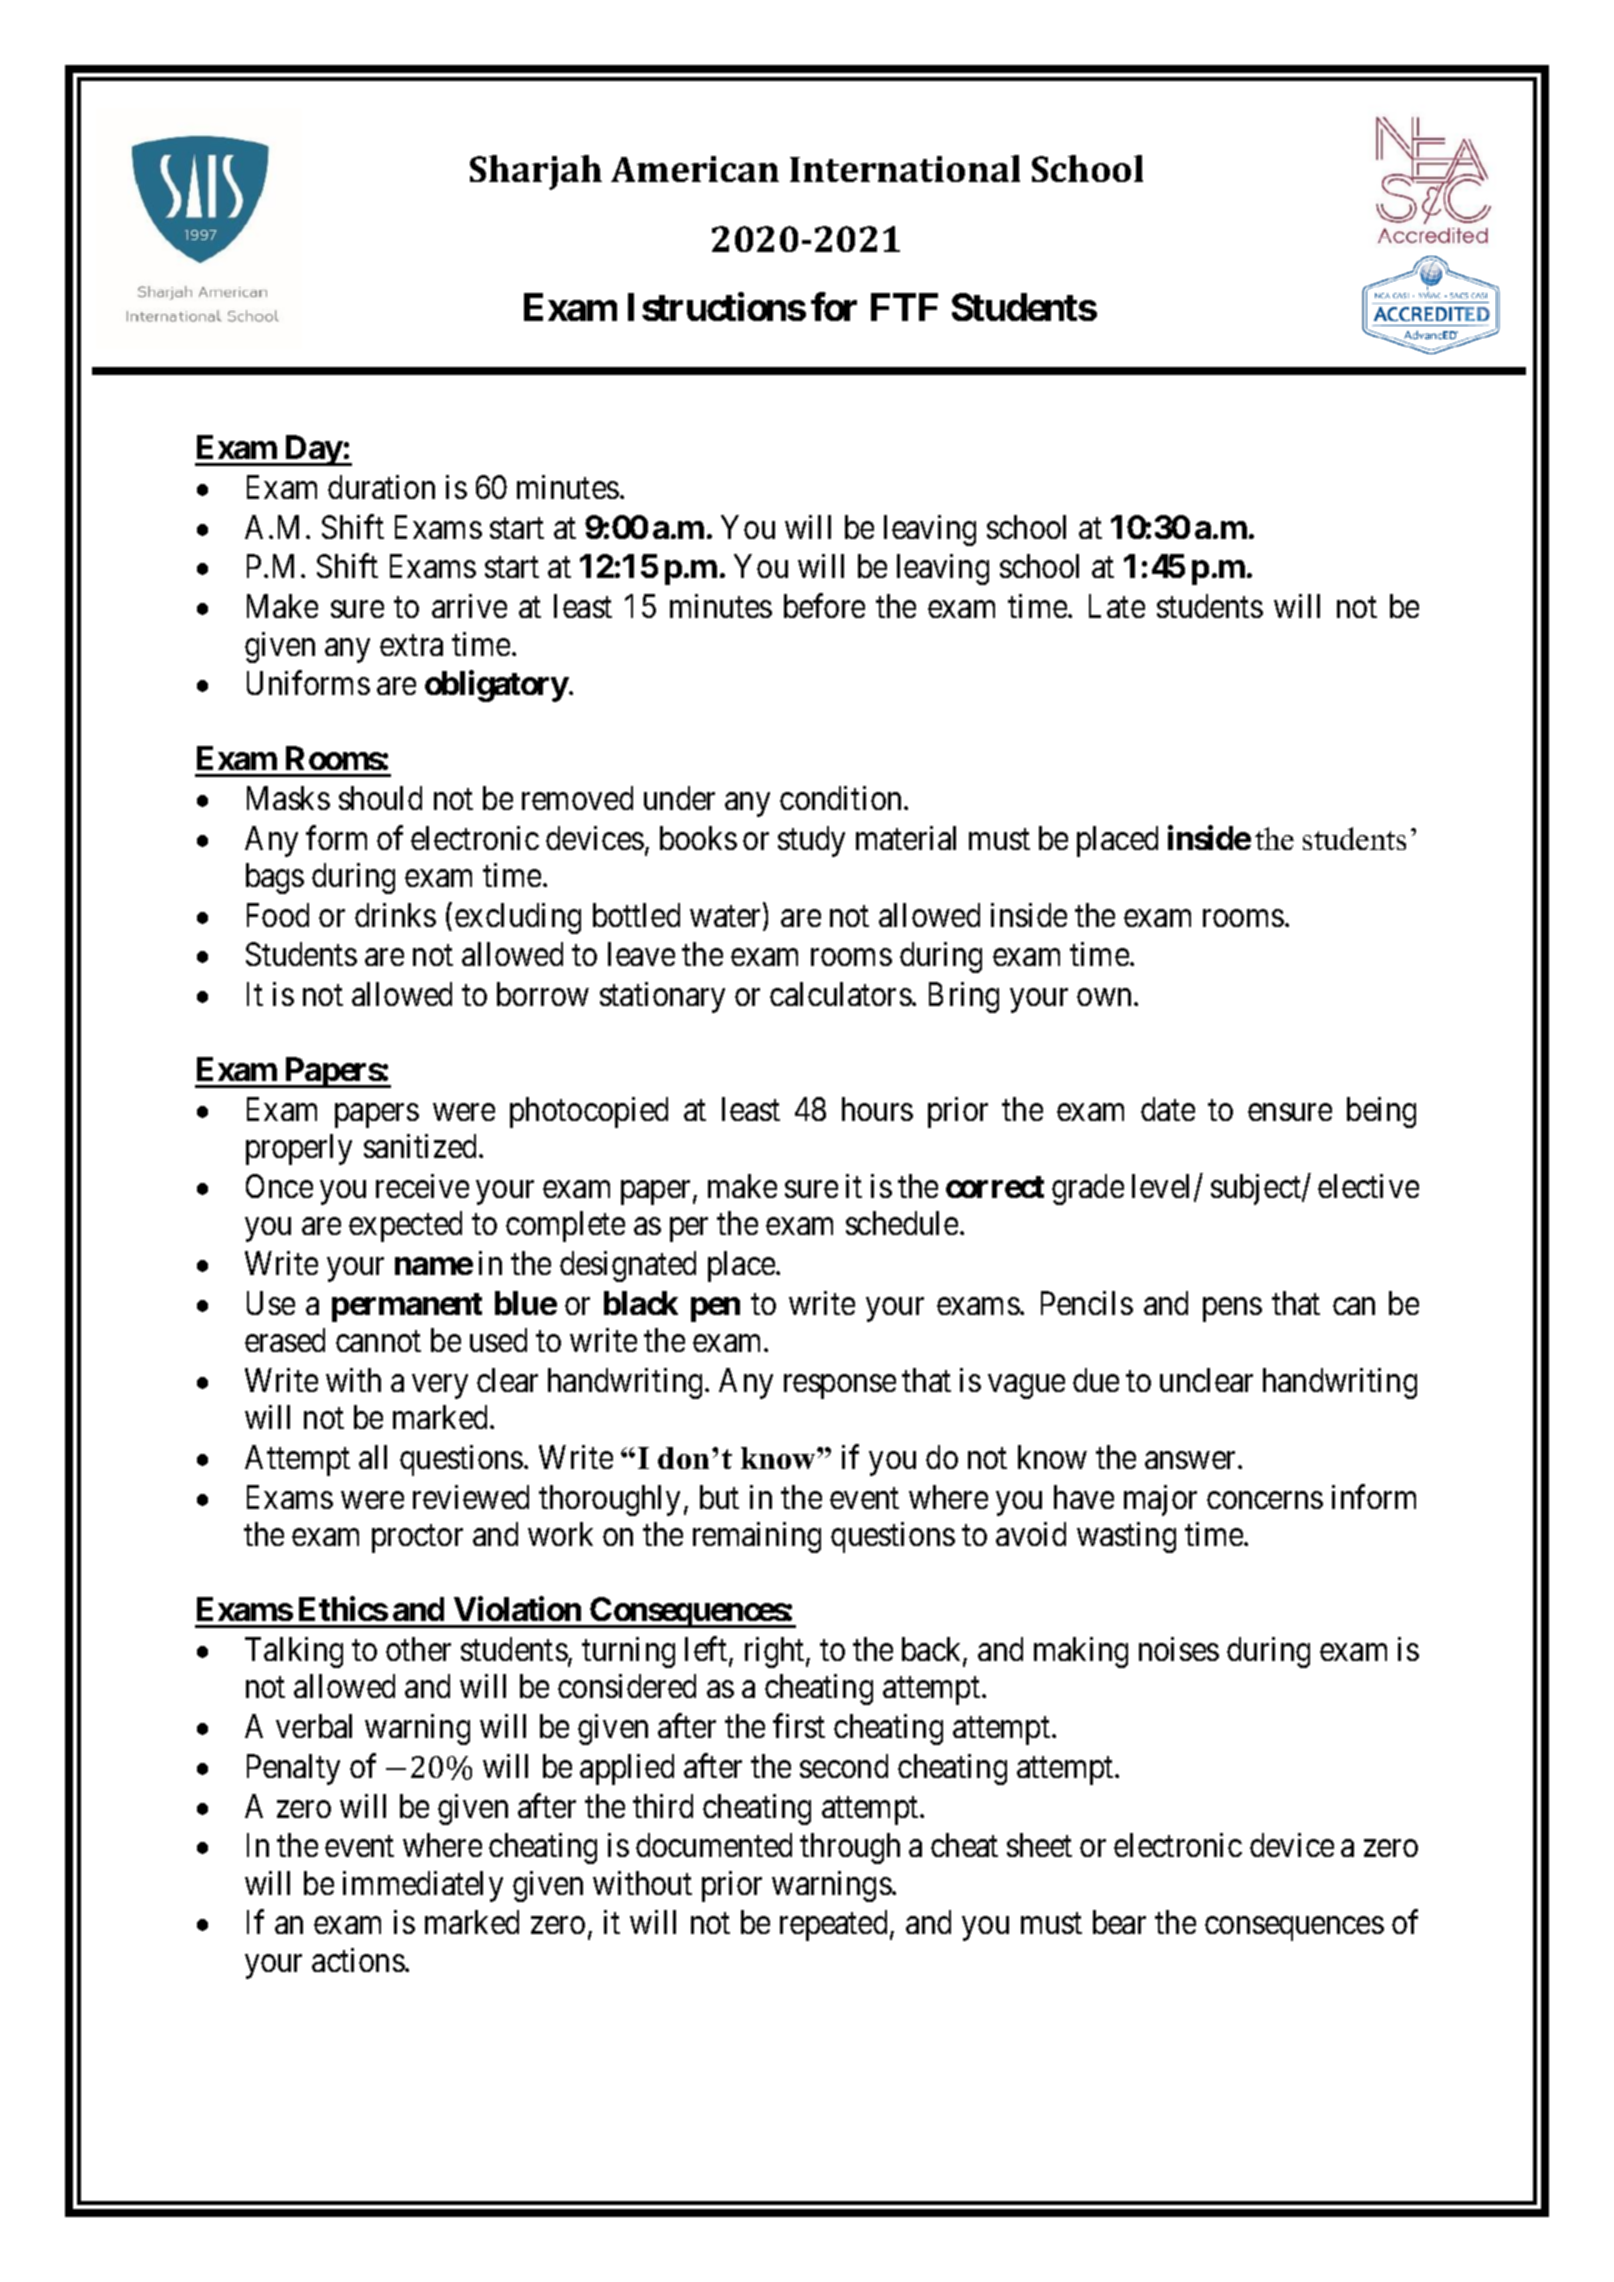 This screenshot has height=2282, width=1614. What do you see at coordinates (536, 172) in the screenshot?
I see `Sharjah` at bounding box center [536, 172].
